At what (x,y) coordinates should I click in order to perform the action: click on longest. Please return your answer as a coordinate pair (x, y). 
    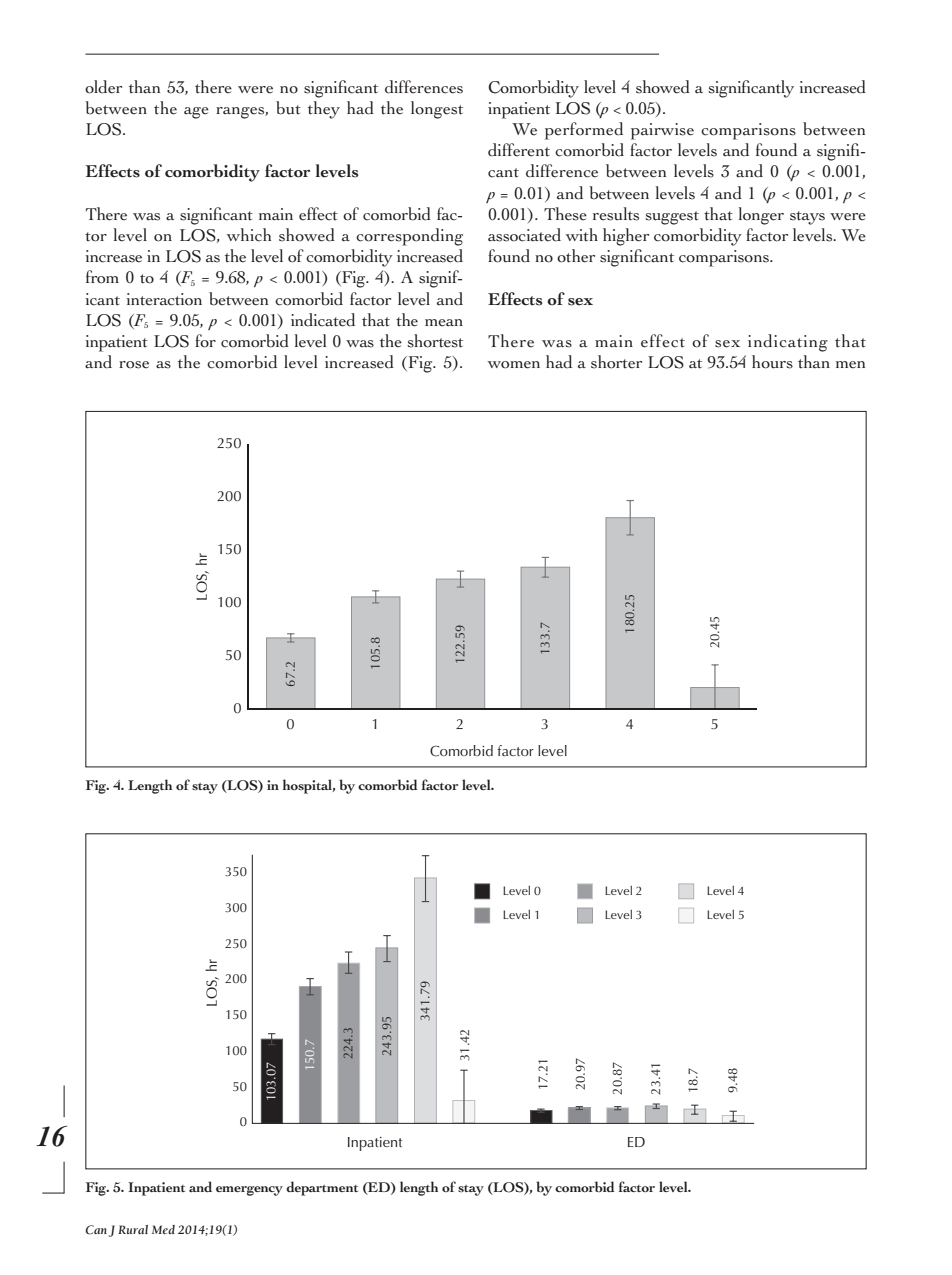
    Looking at the image, I should click on (437, 110).
